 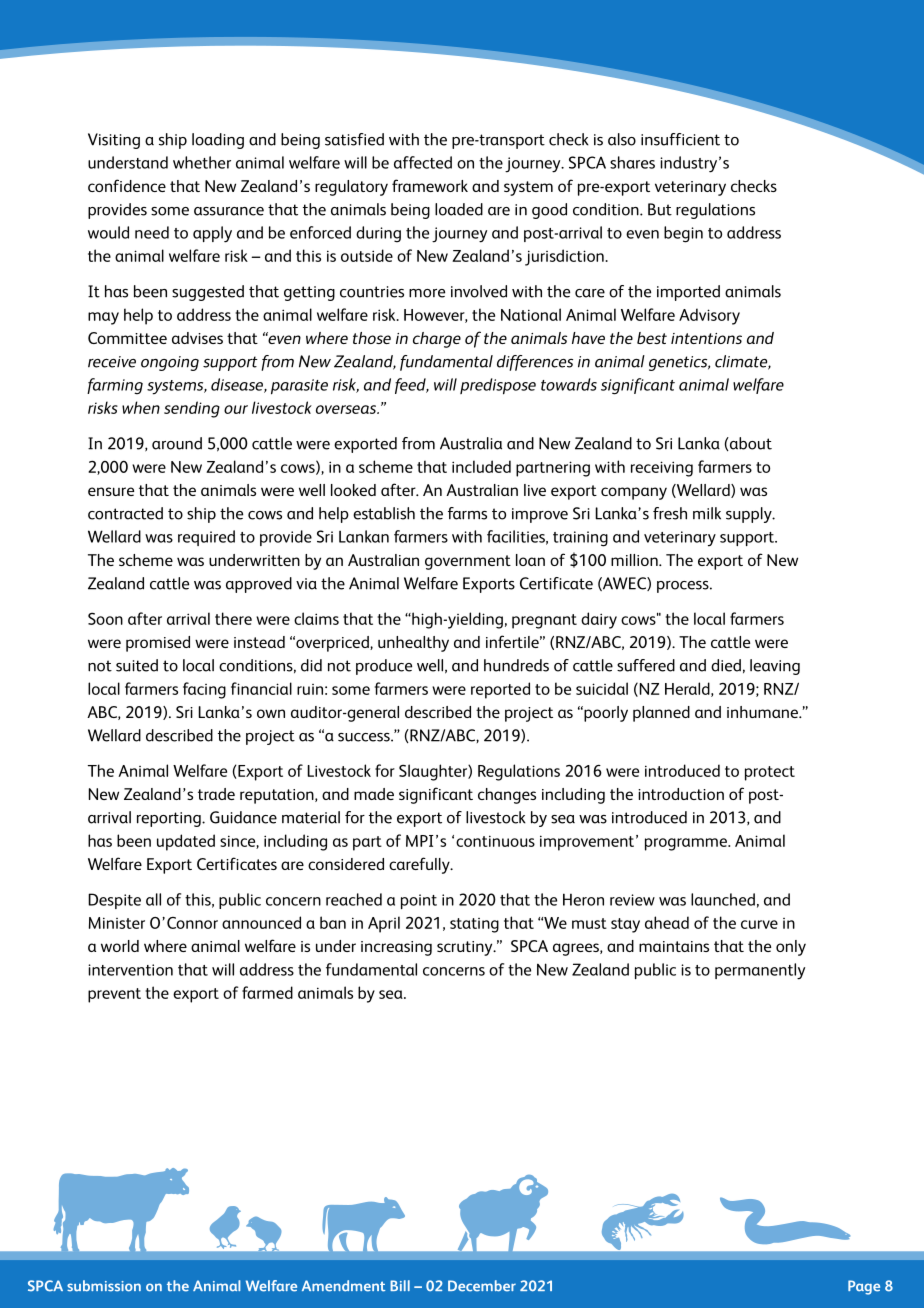 What do you see at coordinates (104, 1286) in the screenshot?
I see `submission` at bounding box center [104, 1286].
